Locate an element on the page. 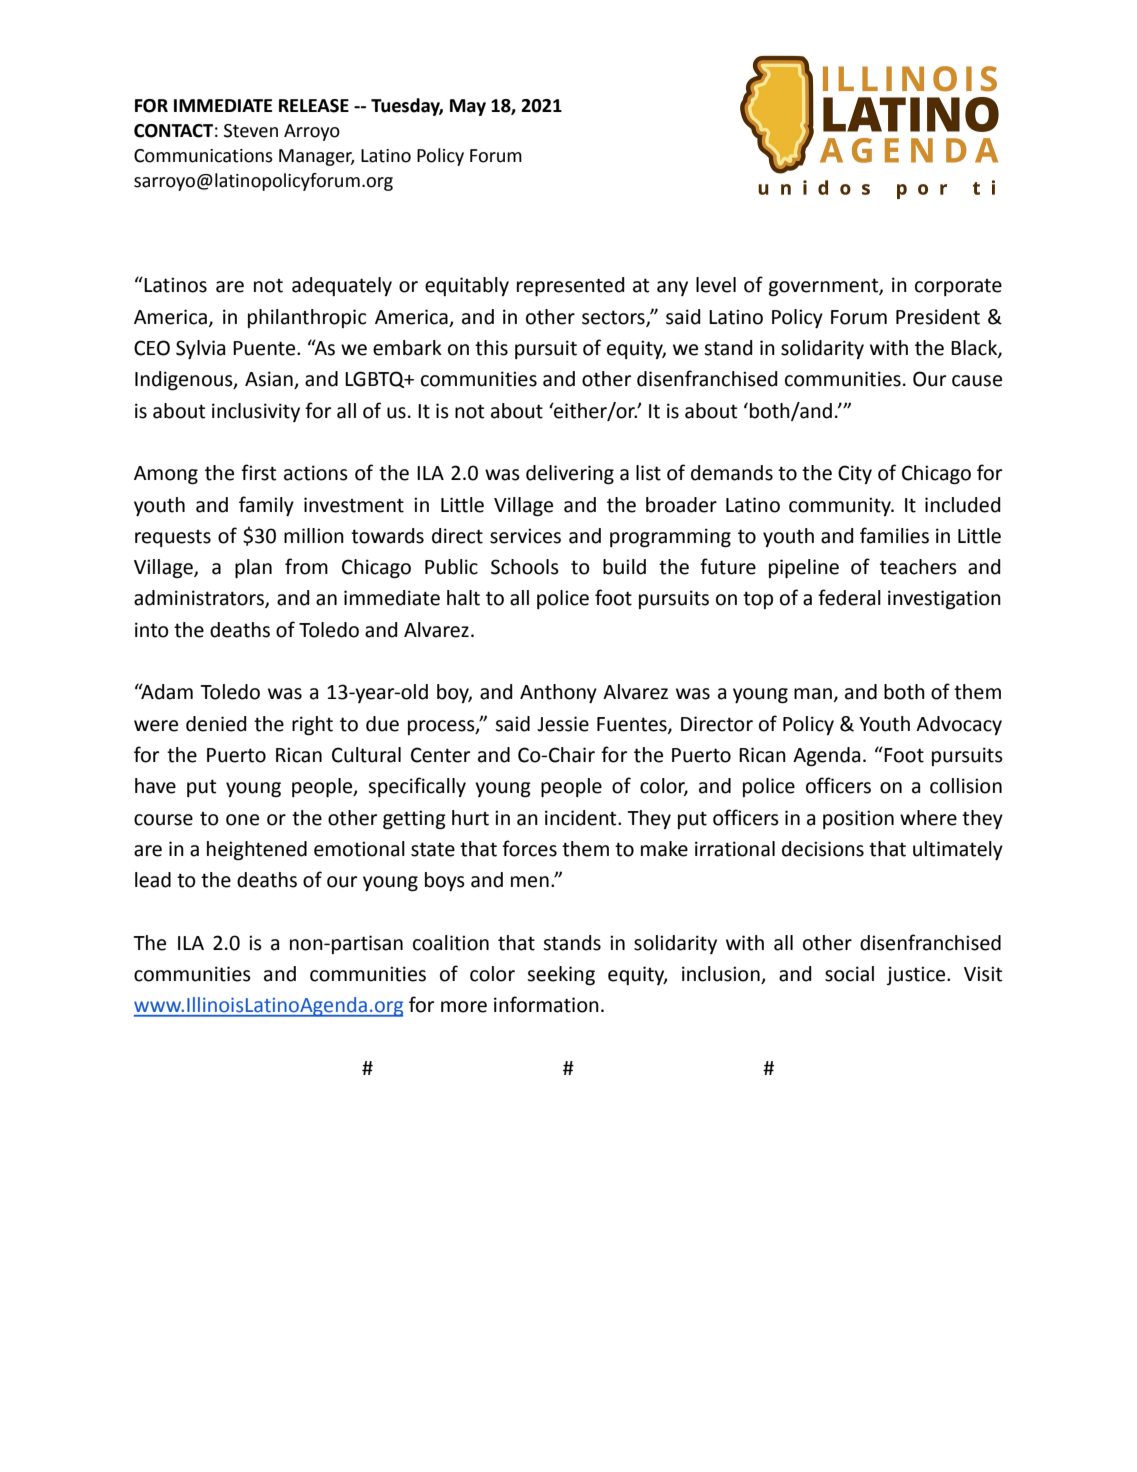 The width and height of the page is (1137, 1472). corporate is located at coordinates (958, 287).
